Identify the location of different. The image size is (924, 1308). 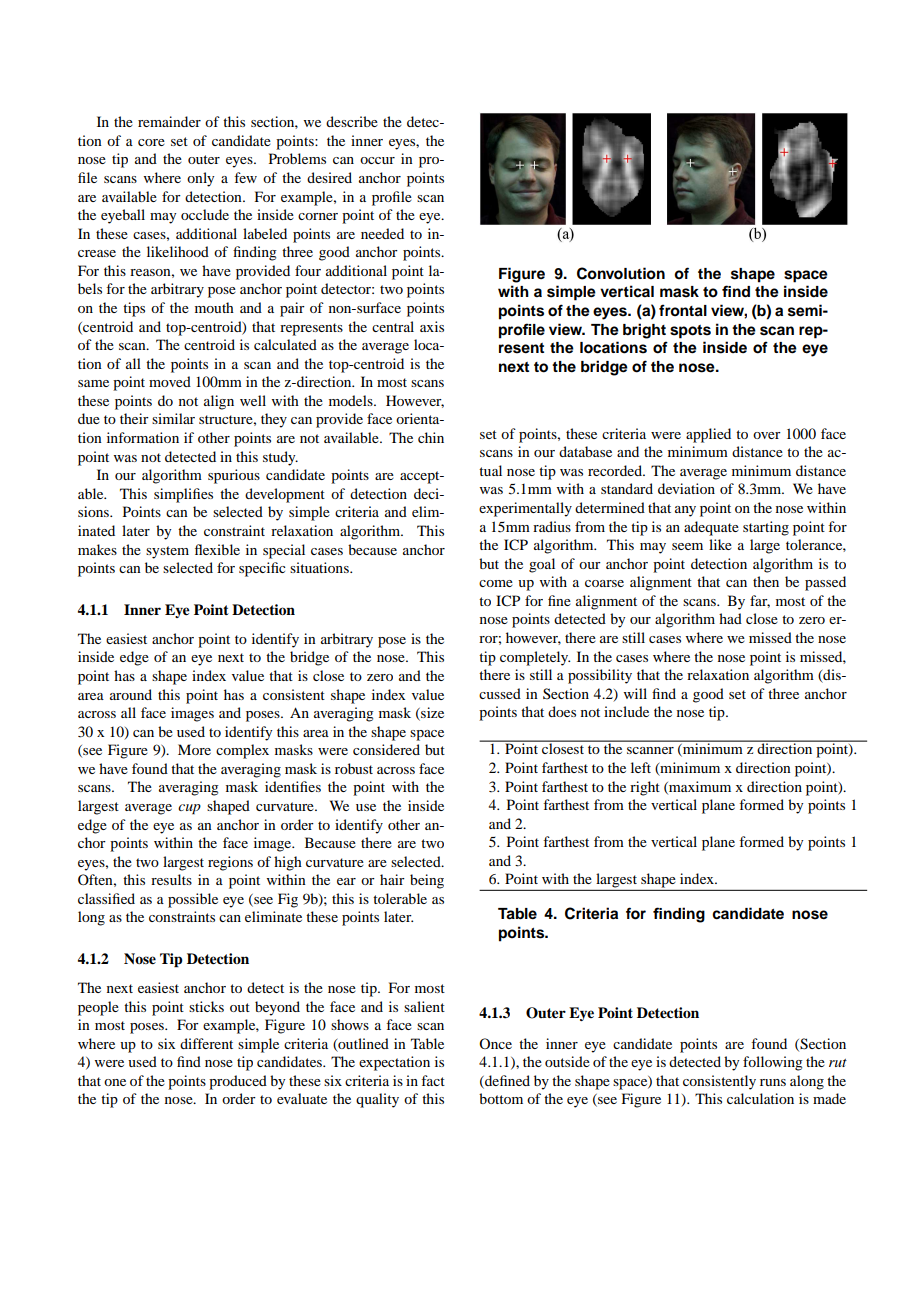
(206, 1043).
